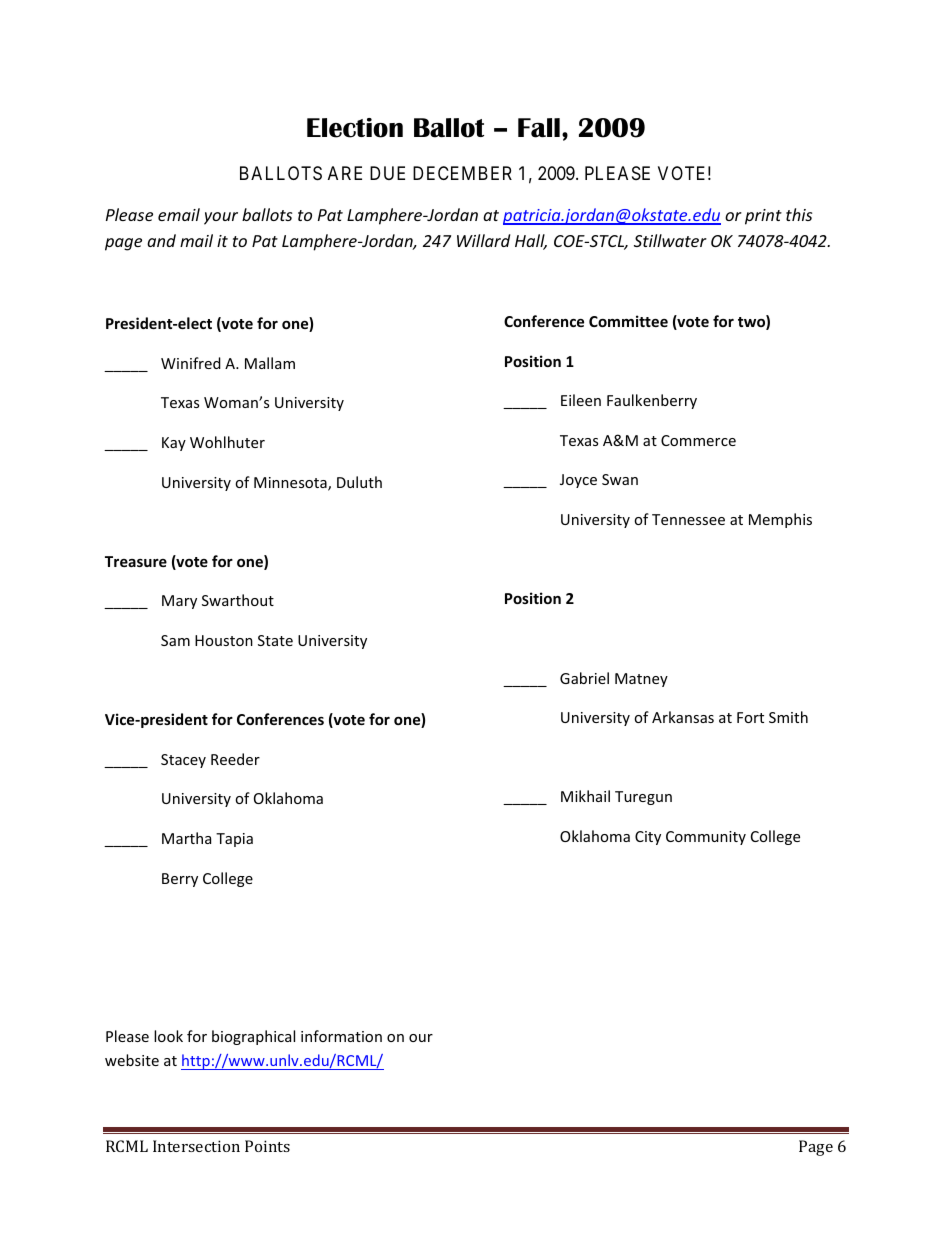 Image resolution: width=952 pixels, height=1233 pixels. What do you see at coordinates (763, 217) in the screenshot?
I see `print` at bounding box center [763, 217].
